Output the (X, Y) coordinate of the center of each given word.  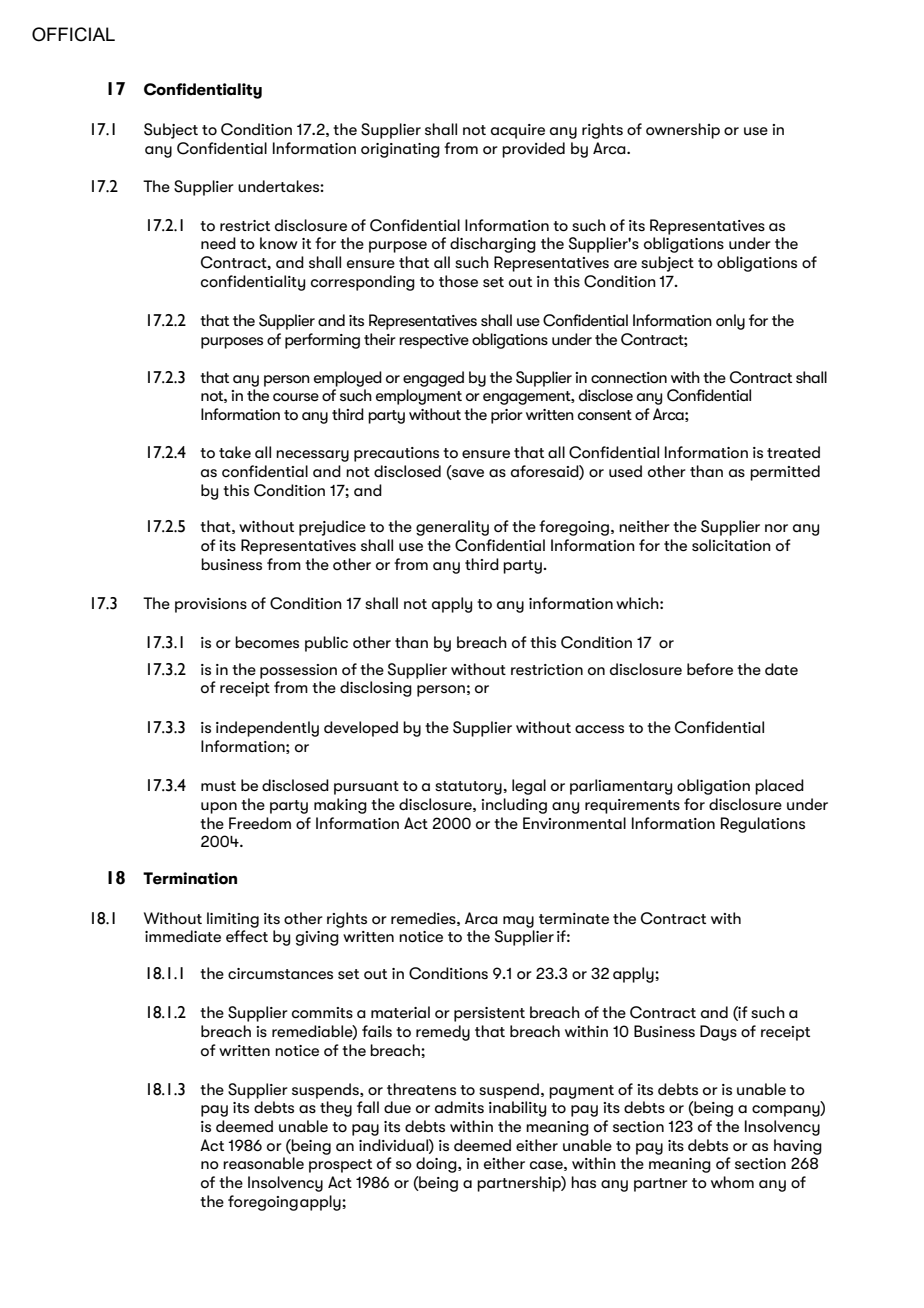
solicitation (731, 545)
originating (400, 150)
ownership (683, 131)
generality (452, 528)
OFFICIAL (73, 34)
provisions (211, 605)
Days (718, 1033)
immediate (183, 936)
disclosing (376, 689)
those (458, 281)
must (218, 786)
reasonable (263, 1163)
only (730, 322)
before (710, 669)
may (518, 922)
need (218, 243)
